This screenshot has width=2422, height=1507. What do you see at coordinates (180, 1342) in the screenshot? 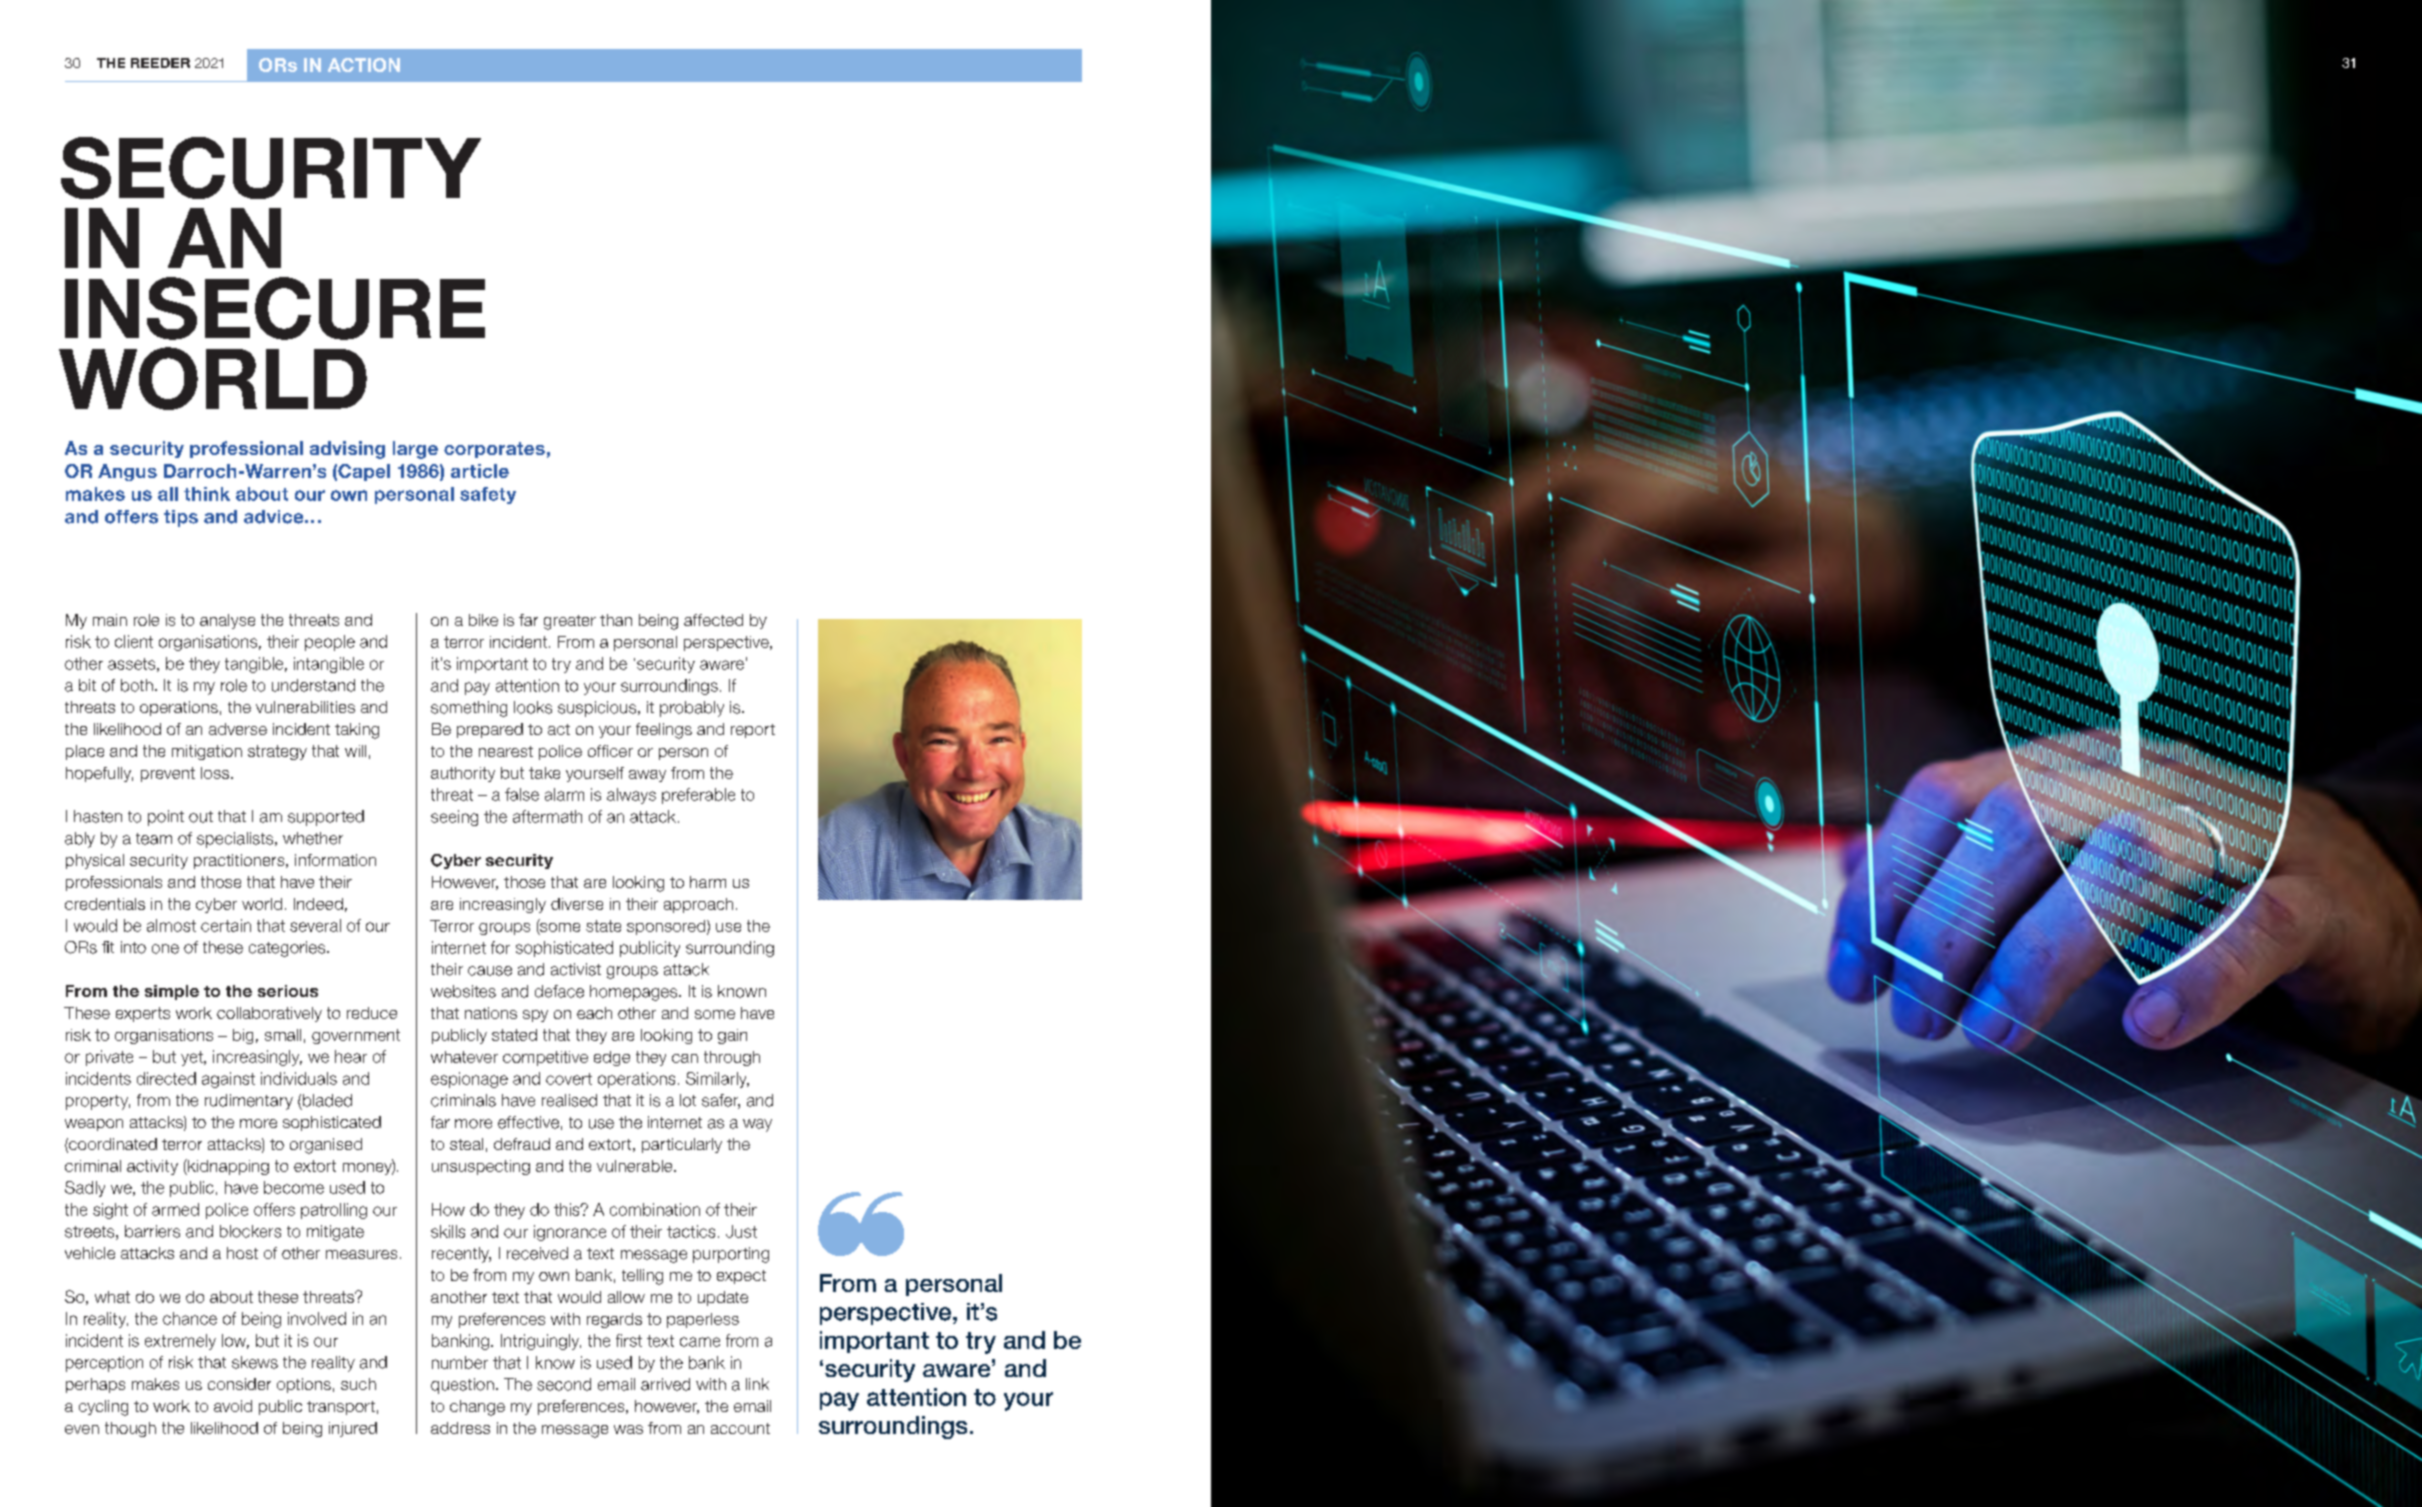
I see `extremely` at bounding box center [180, 1342].
